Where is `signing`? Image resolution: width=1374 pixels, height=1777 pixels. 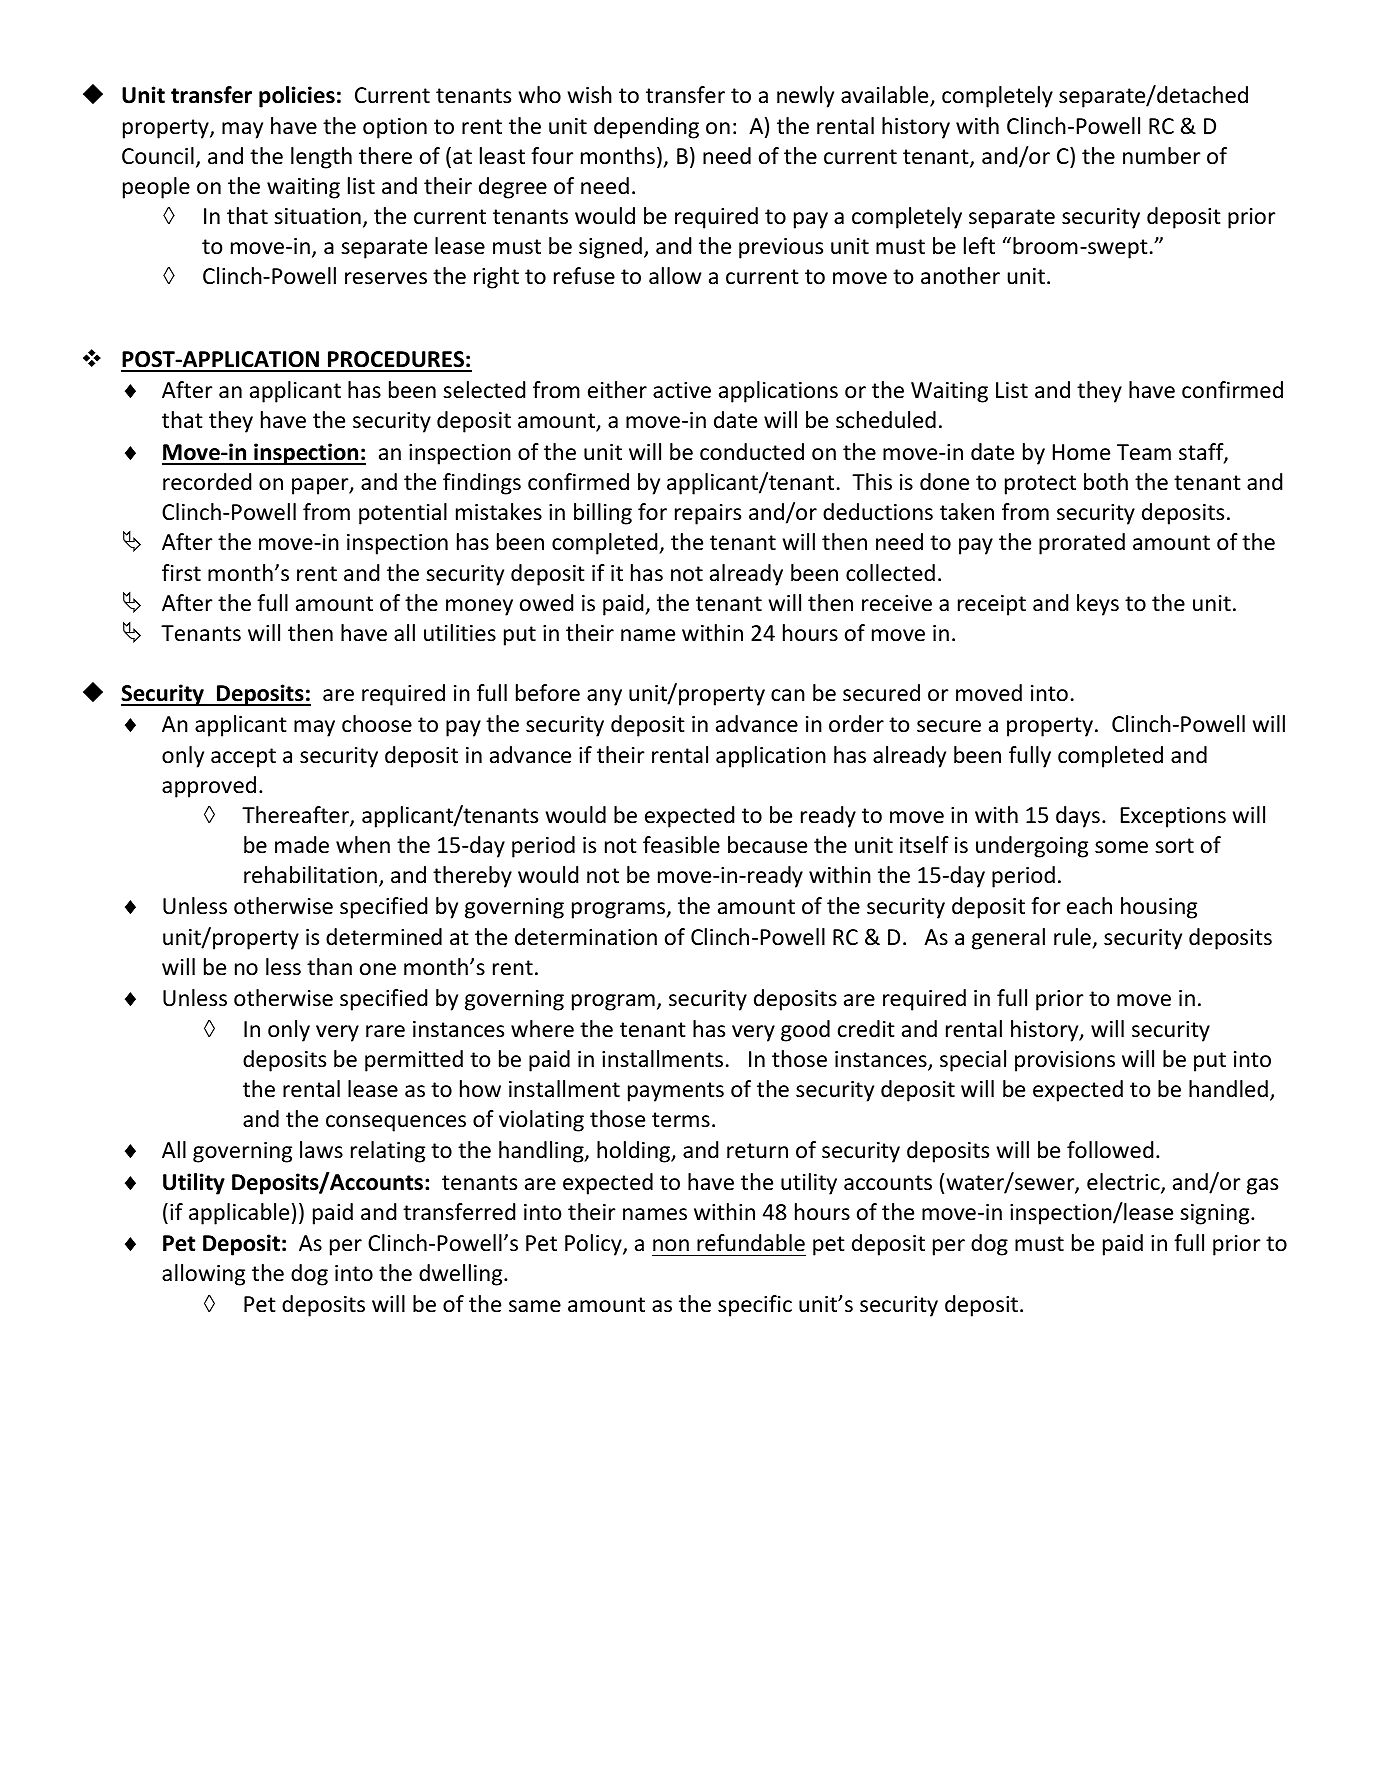
signing is located at coordinates (1216, 1214).
